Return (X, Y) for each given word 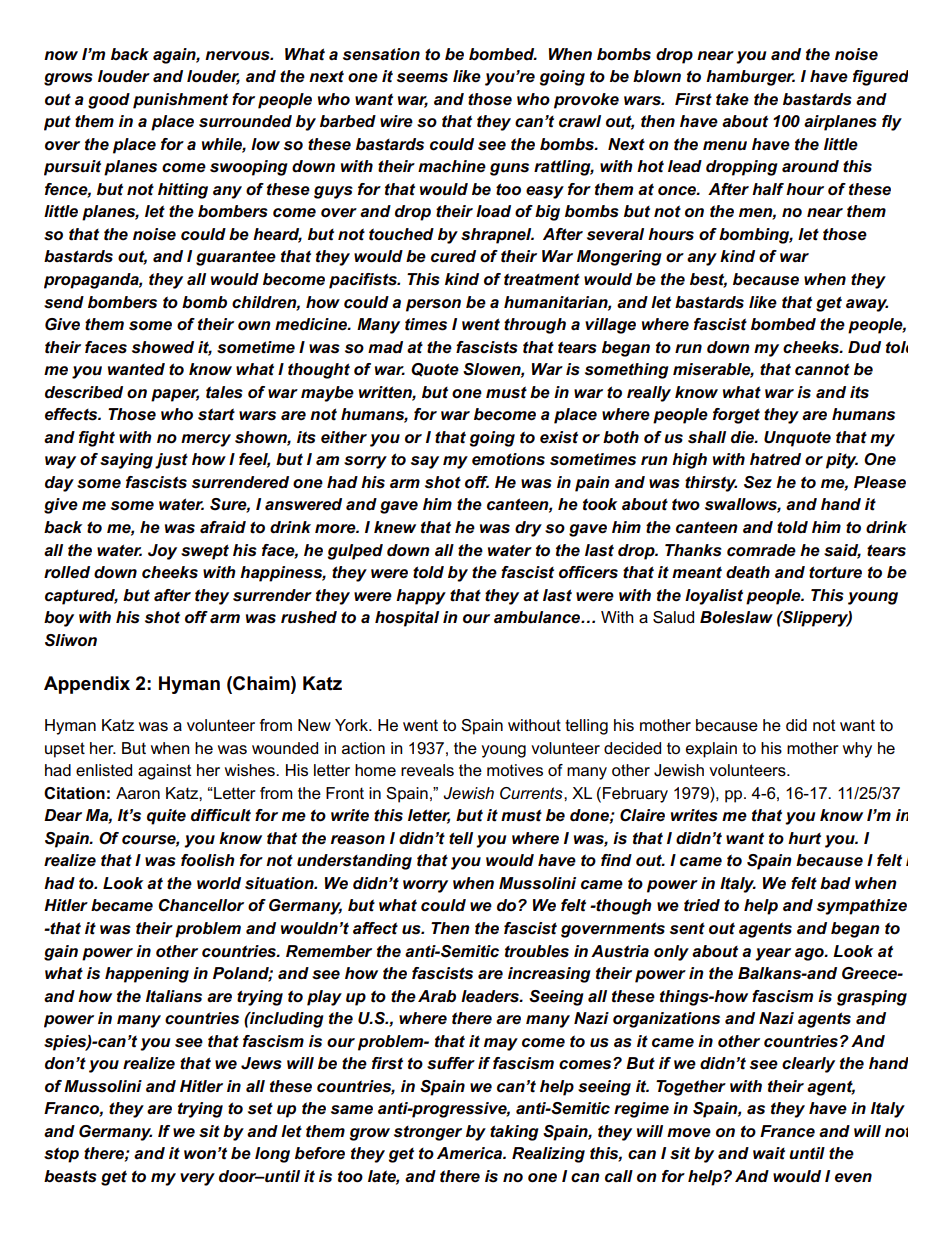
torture (835, 572)
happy (421, 597)
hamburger (750, 78)
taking (514, 1133)
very (197, 1179)
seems (422, 78)
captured (81, 597)
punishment (180, 101)
